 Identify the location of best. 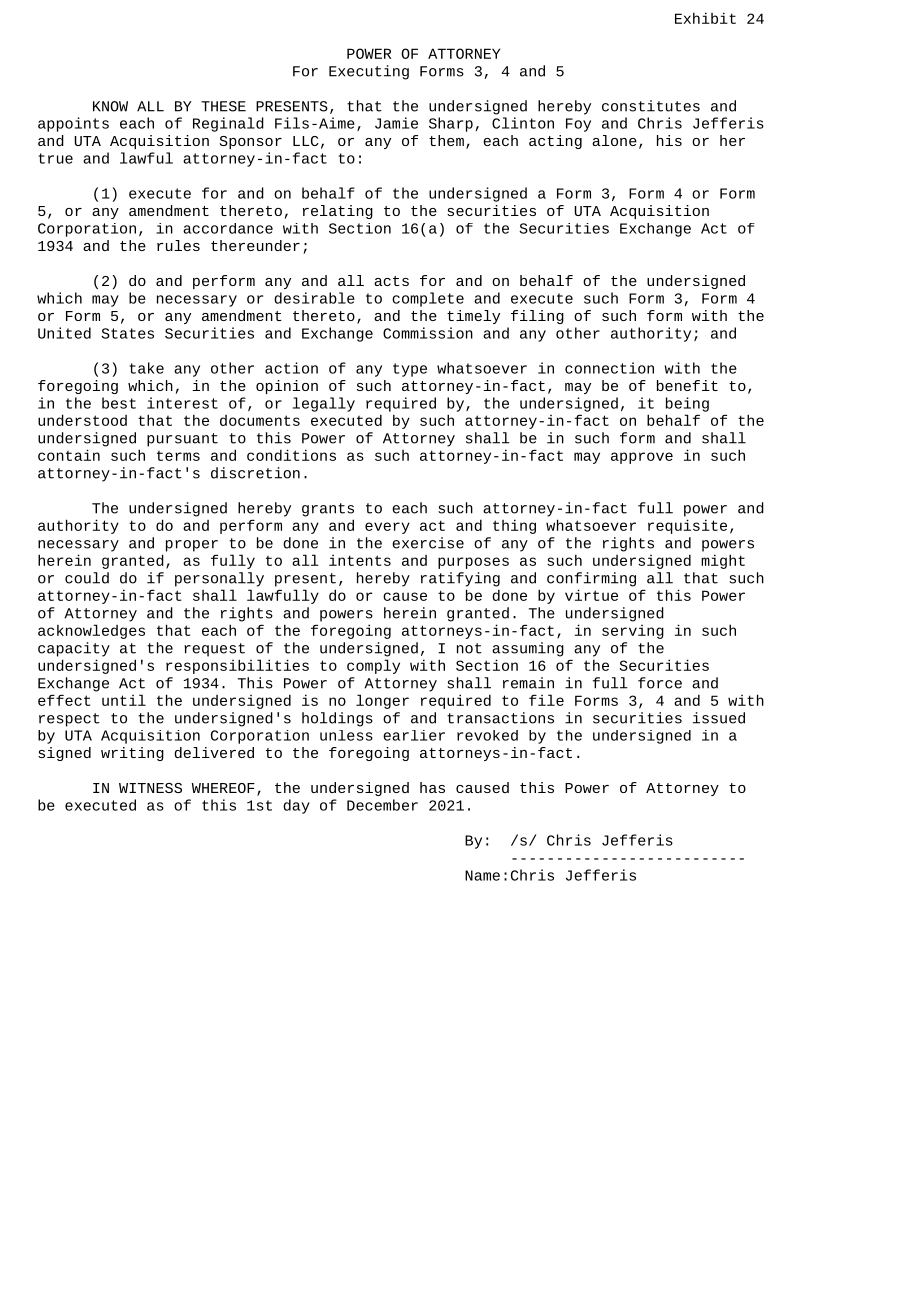
(119, 403).
